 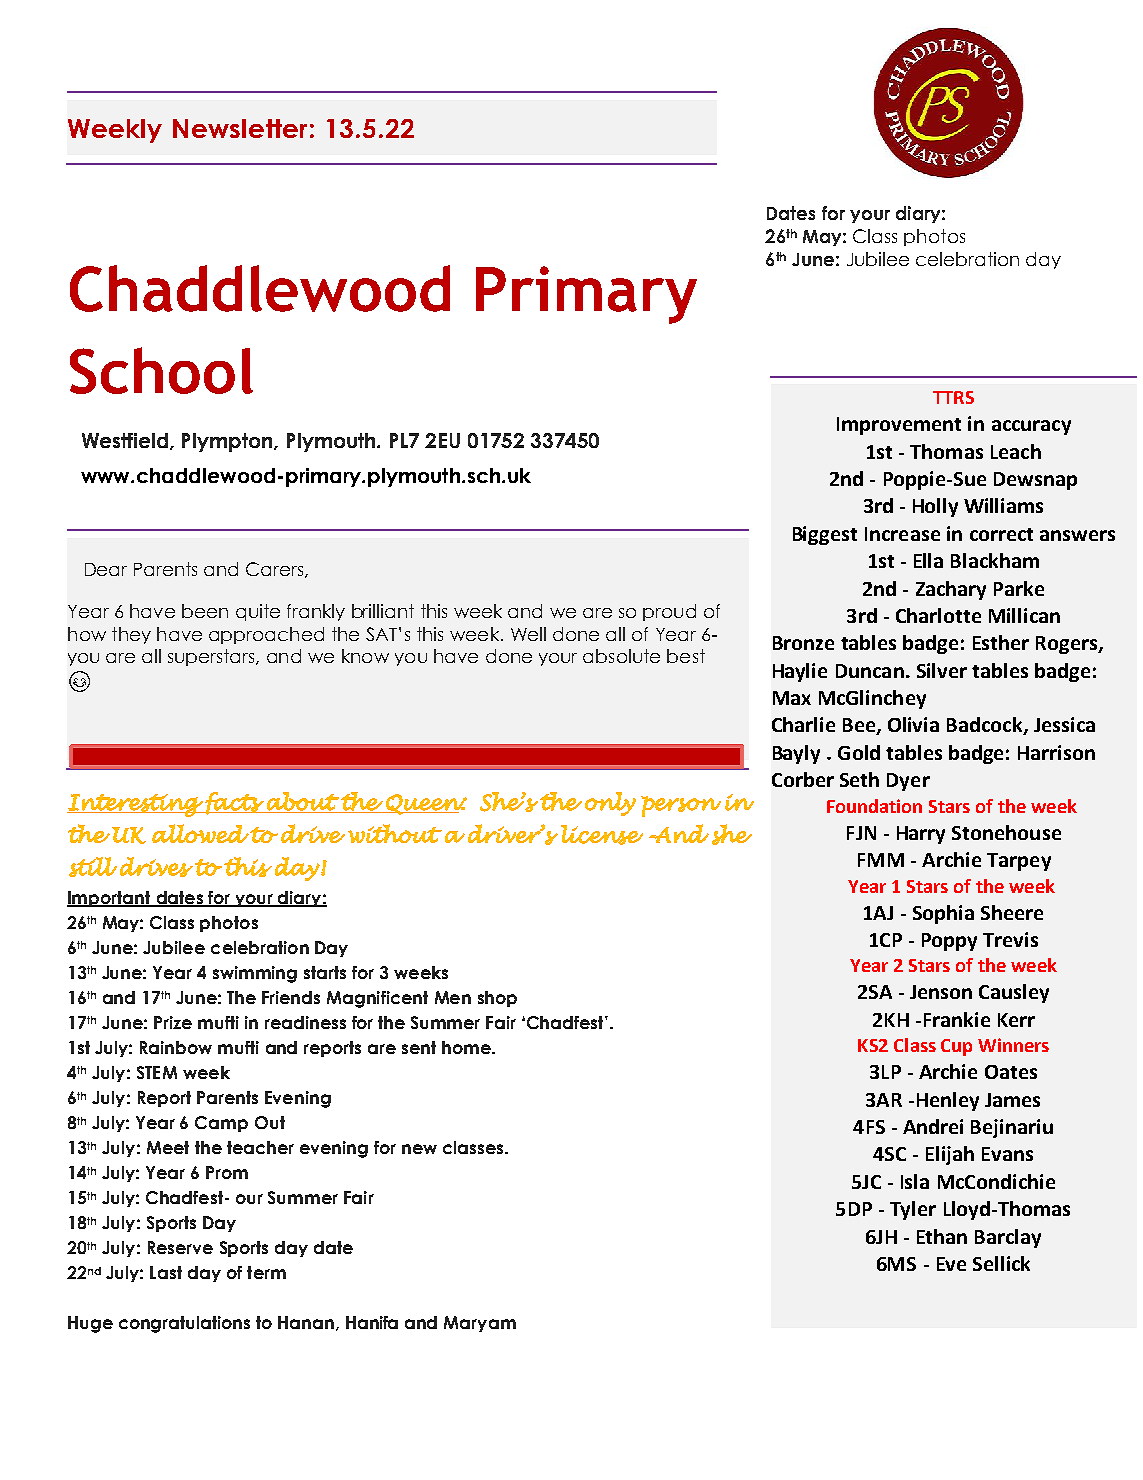 I want to click on accuracy, so click(x=1031, y=427).
